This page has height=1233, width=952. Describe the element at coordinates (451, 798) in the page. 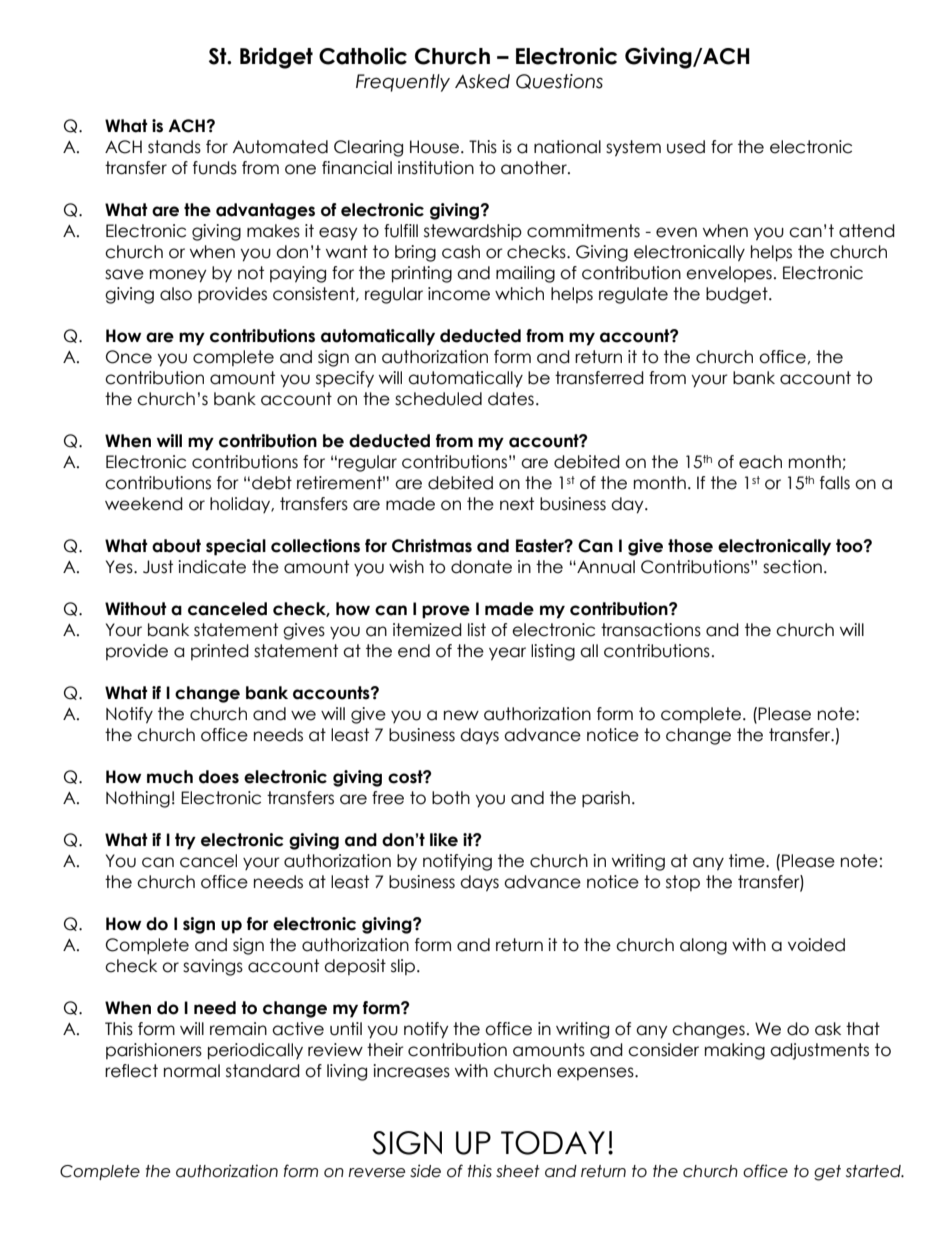

I see `both` at that location.
